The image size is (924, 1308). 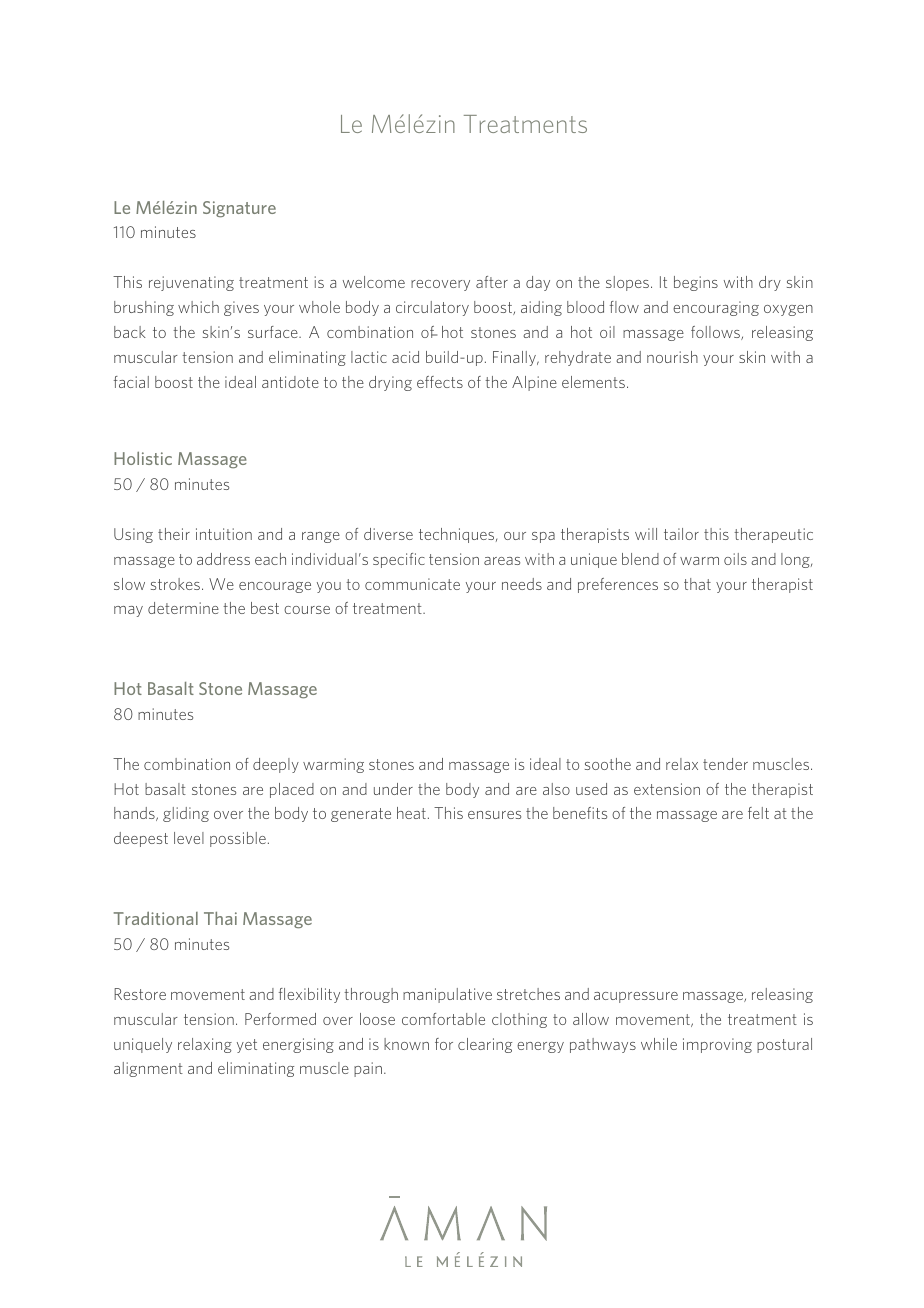 What do you see at coordinates (672, 357) in the page?
I see `nourish` at bounding box center [672, 357].
